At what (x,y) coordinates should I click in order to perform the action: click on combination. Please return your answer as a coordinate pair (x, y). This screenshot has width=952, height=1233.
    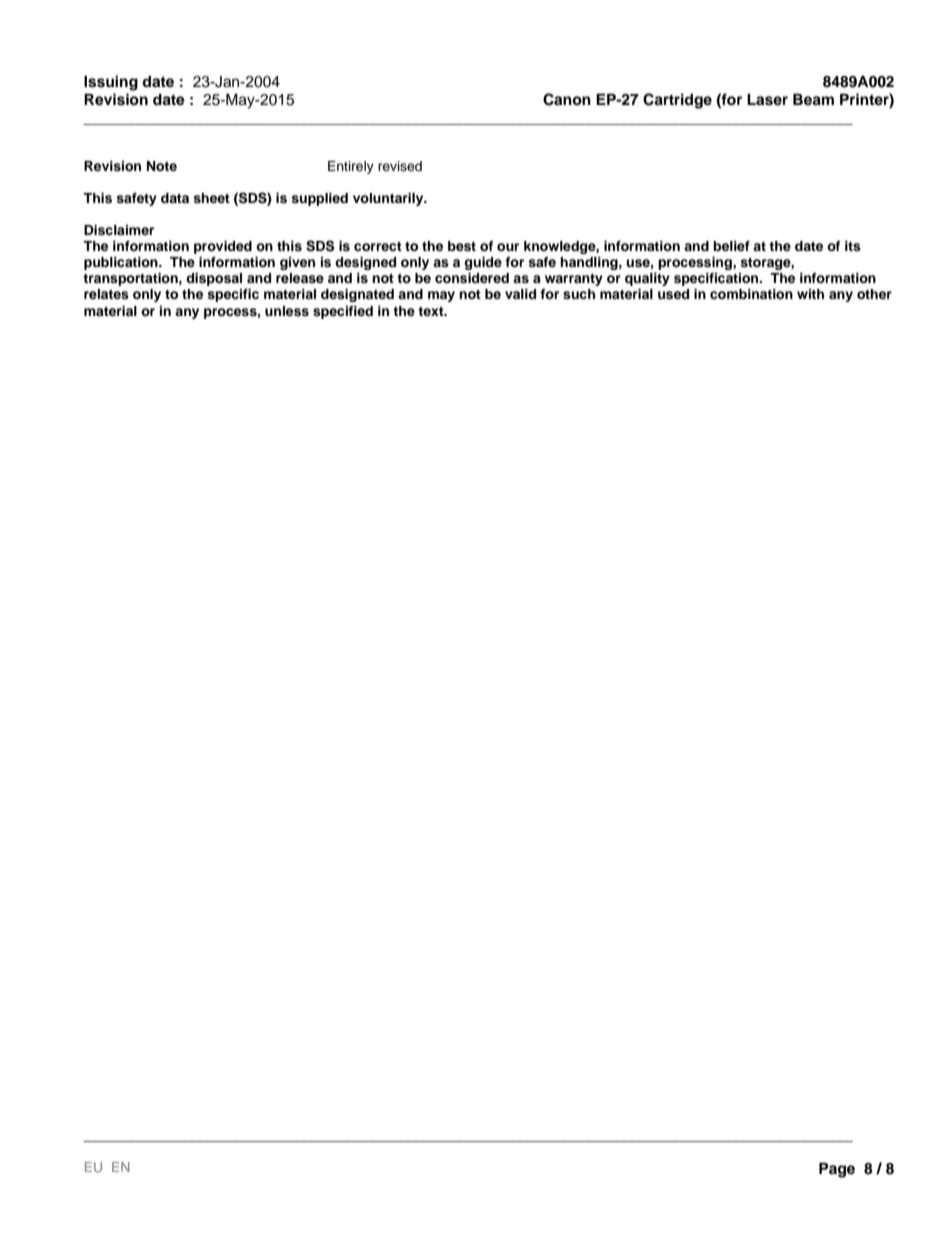
    Looking at the image, I should click on (751, 294).
